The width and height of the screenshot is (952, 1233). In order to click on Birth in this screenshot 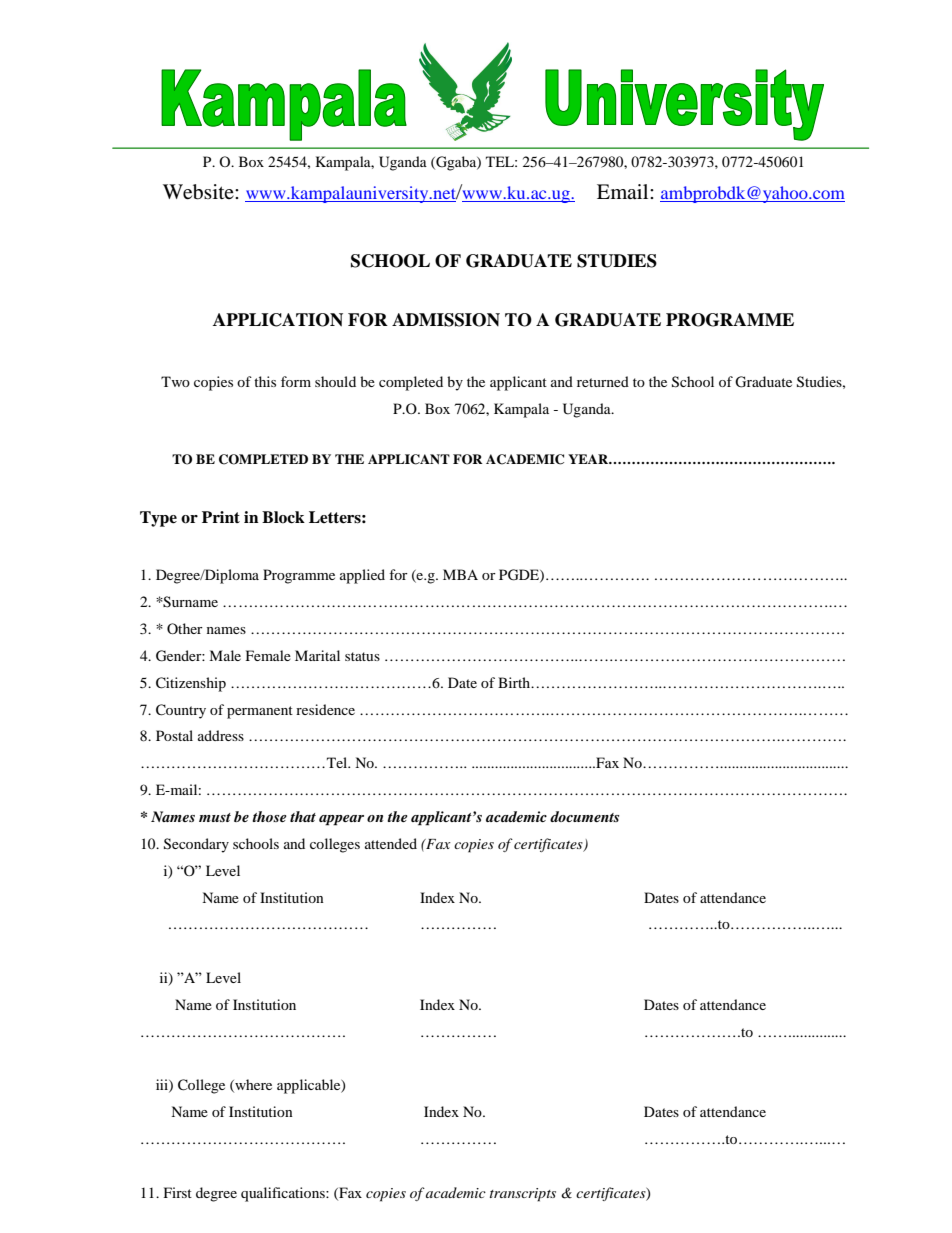, I will do `click(515, 682)`.
